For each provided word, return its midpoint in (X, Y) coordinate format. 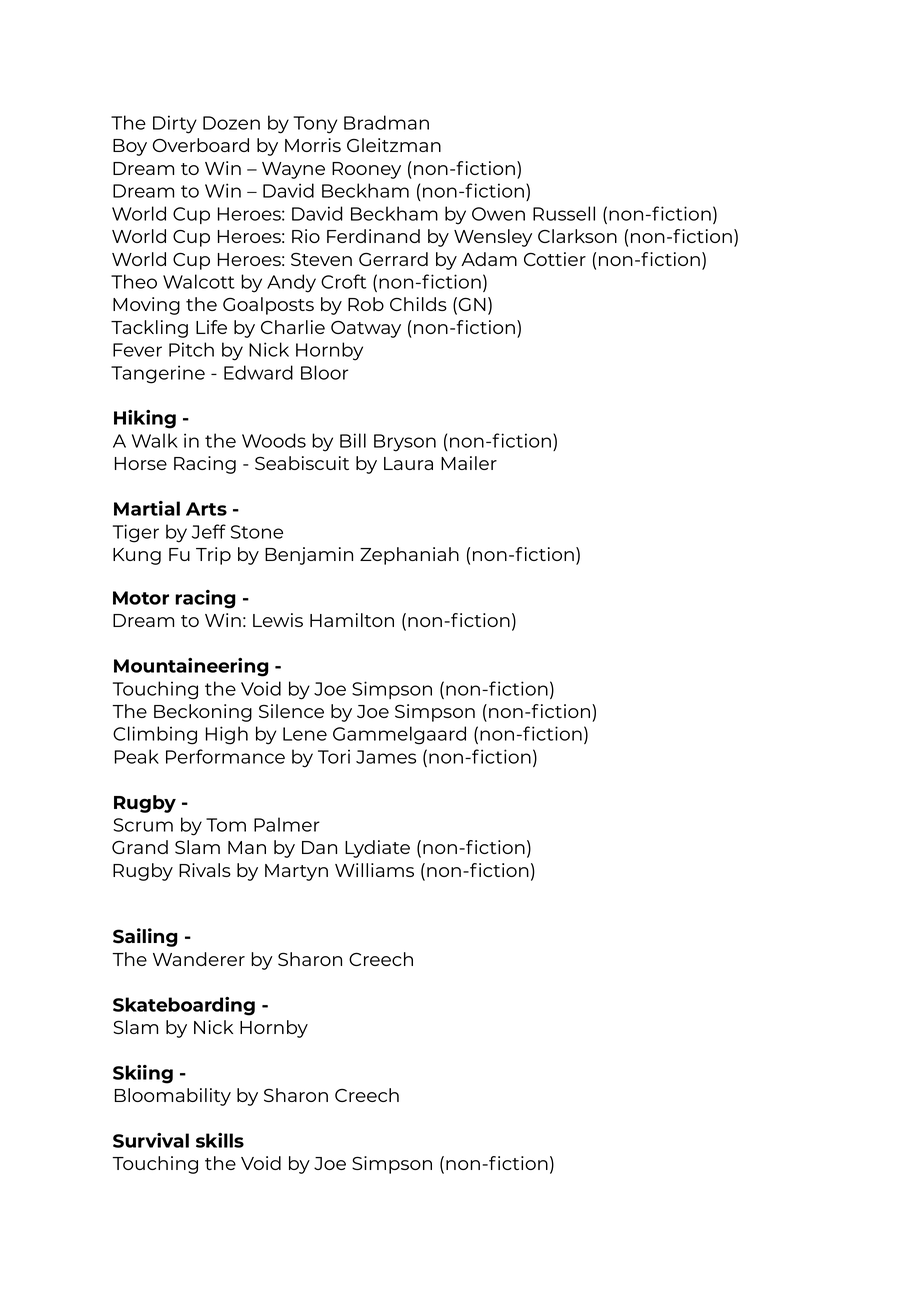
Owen (498, 214)
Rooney (366, 170)
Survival (151, 1140)
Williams (374, 870)
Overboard (201, 145)
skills (220, 1140)
